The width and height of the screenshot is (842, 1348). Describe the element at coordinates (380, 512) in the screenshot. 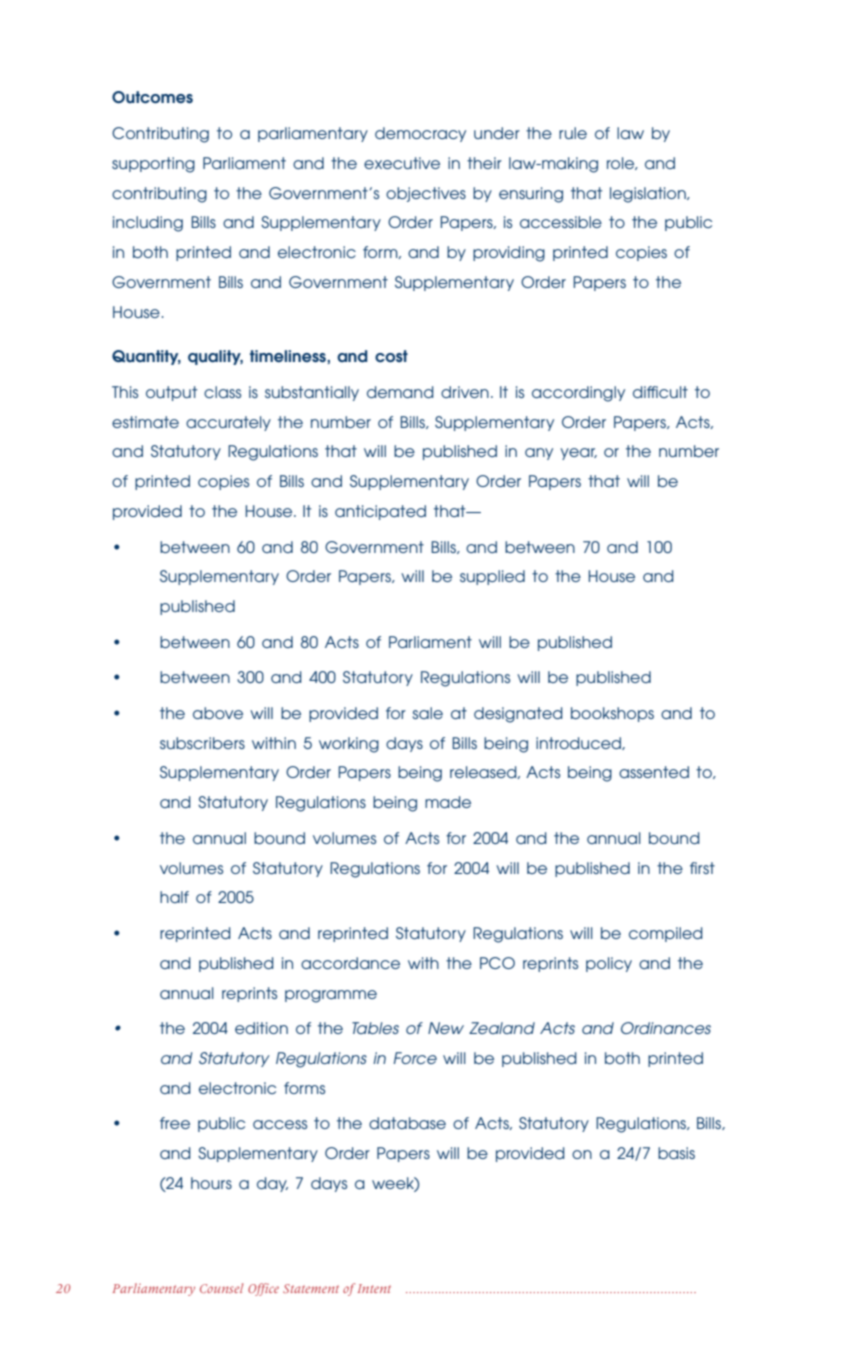

I see `anticipated` at that location.
